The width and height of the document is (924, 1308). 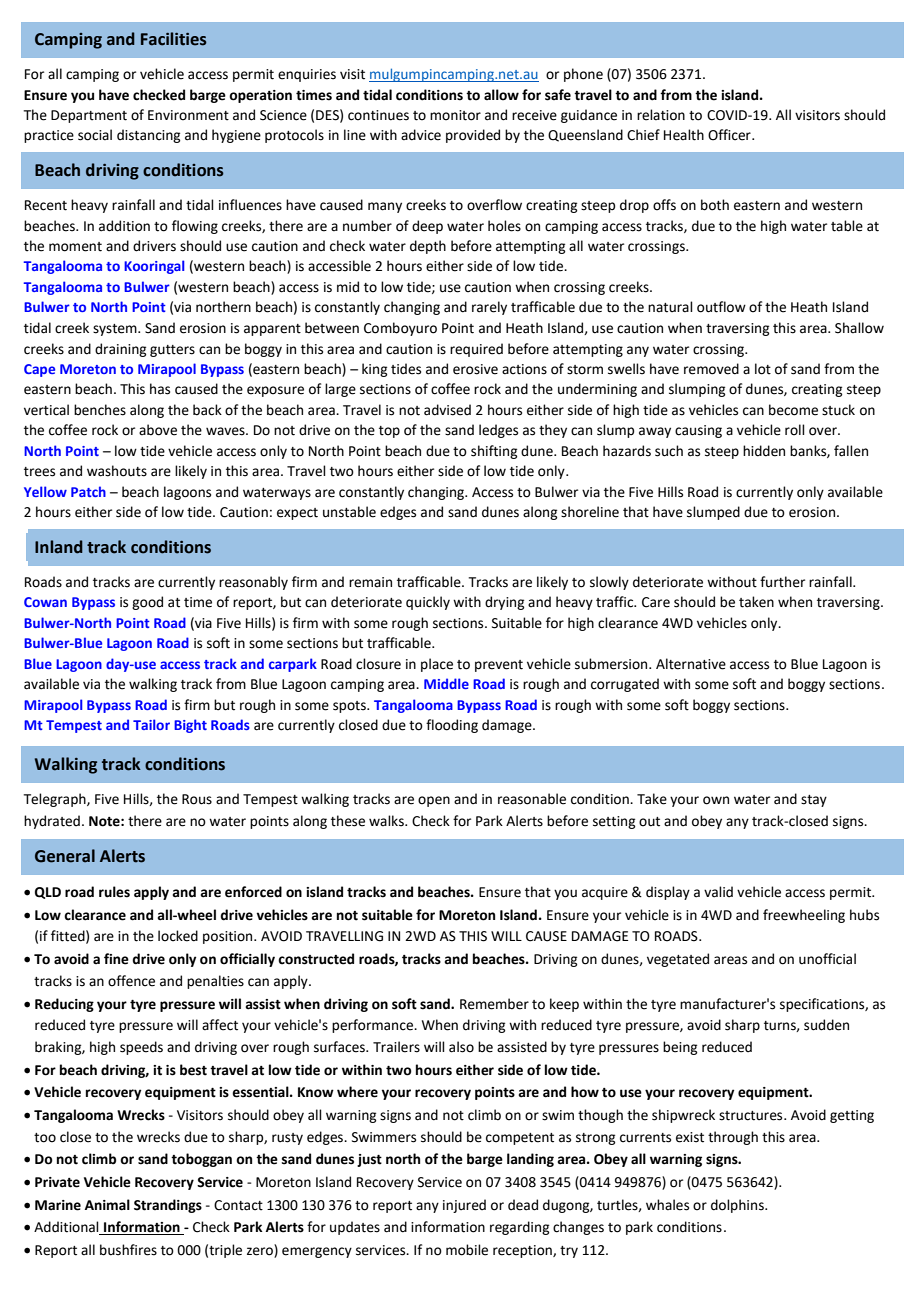 I want to click on Officer, so click(x=730, y=135).
